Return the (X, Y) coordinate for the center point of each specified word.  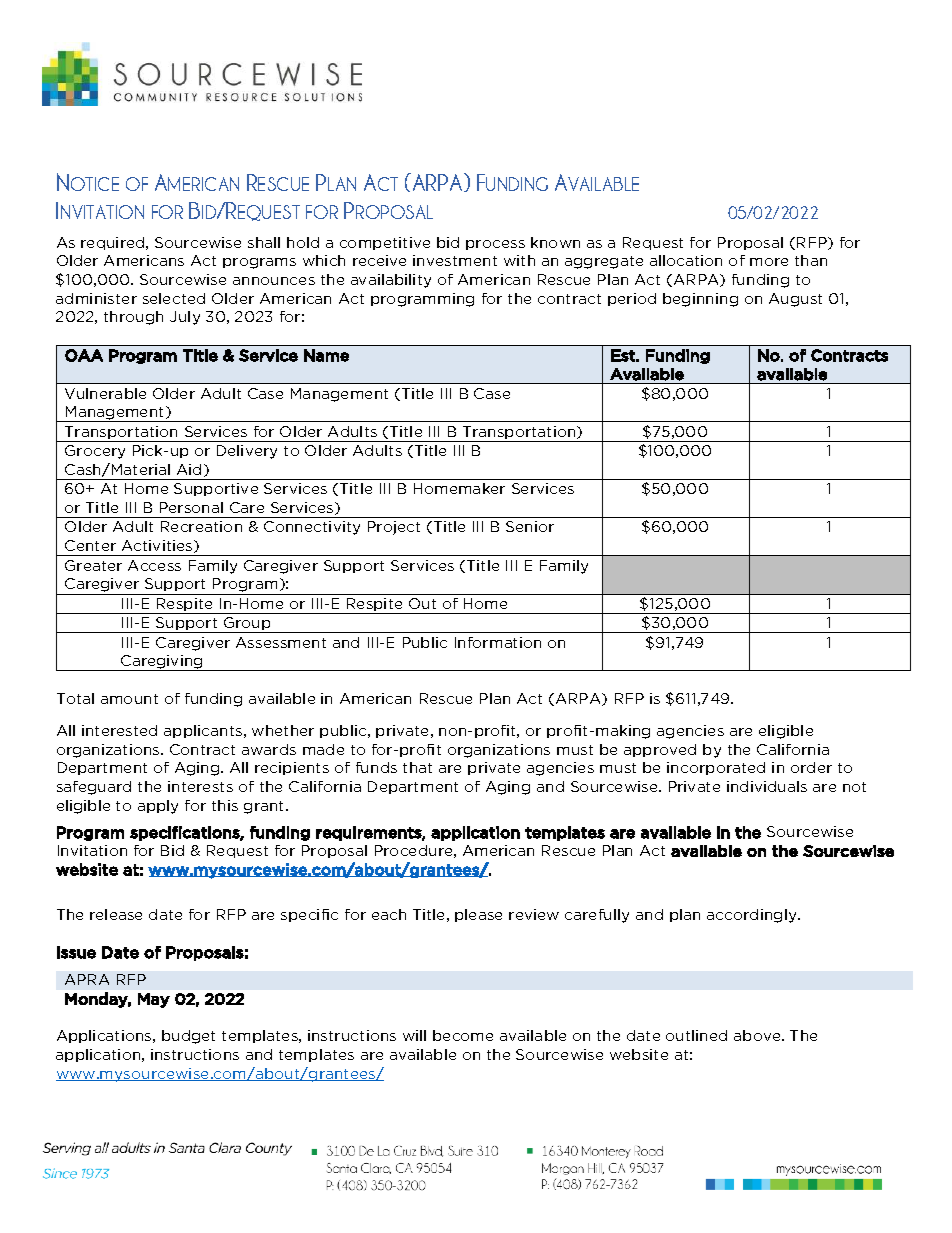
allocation (686, 260)
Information (498, 642)
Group (247, 625)
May (154, 1000)
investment (455, 260)
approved (660, 750)
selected (174, 298)
